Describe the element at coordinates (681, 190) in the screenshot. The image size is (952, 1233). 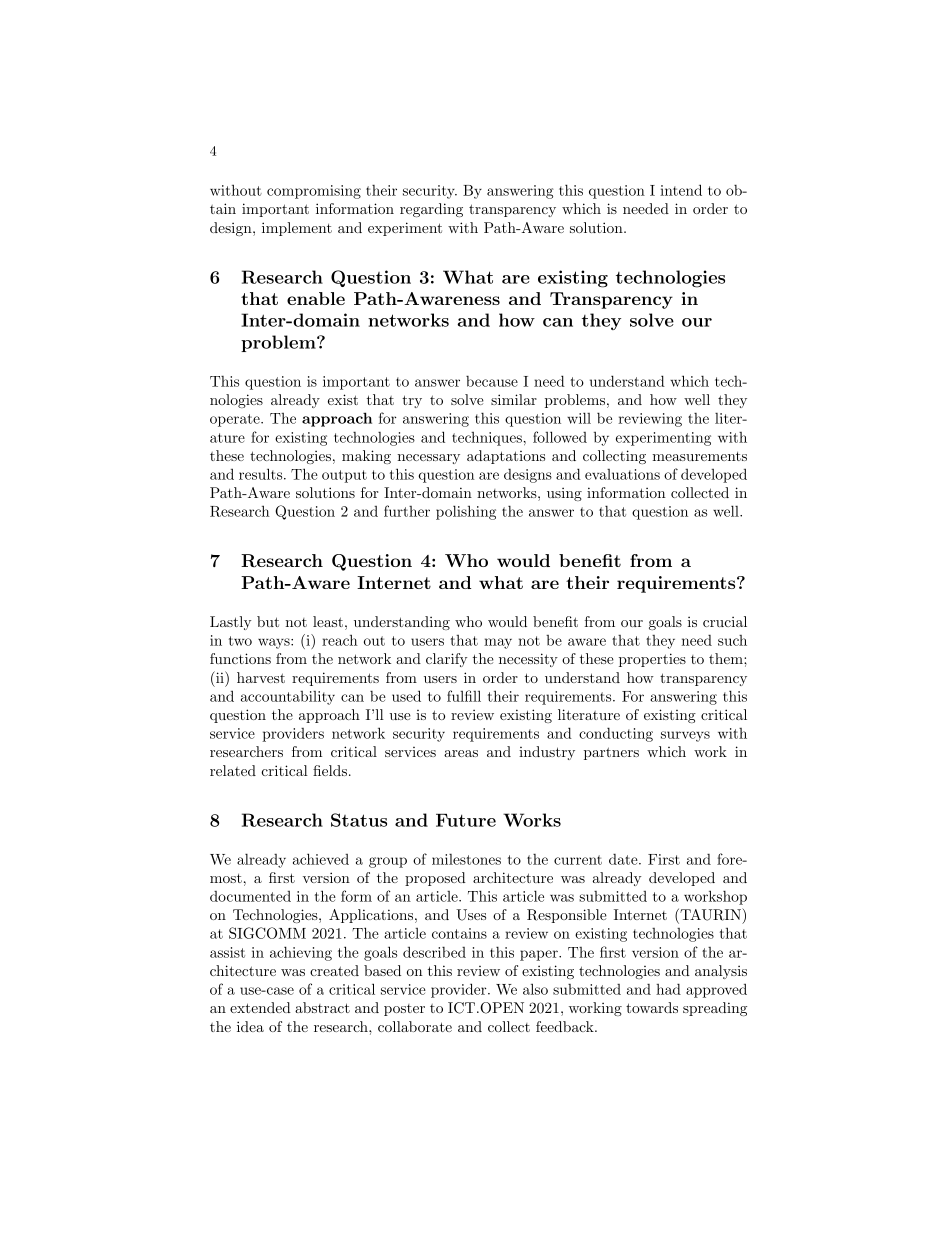
I see `intend` at that location.
